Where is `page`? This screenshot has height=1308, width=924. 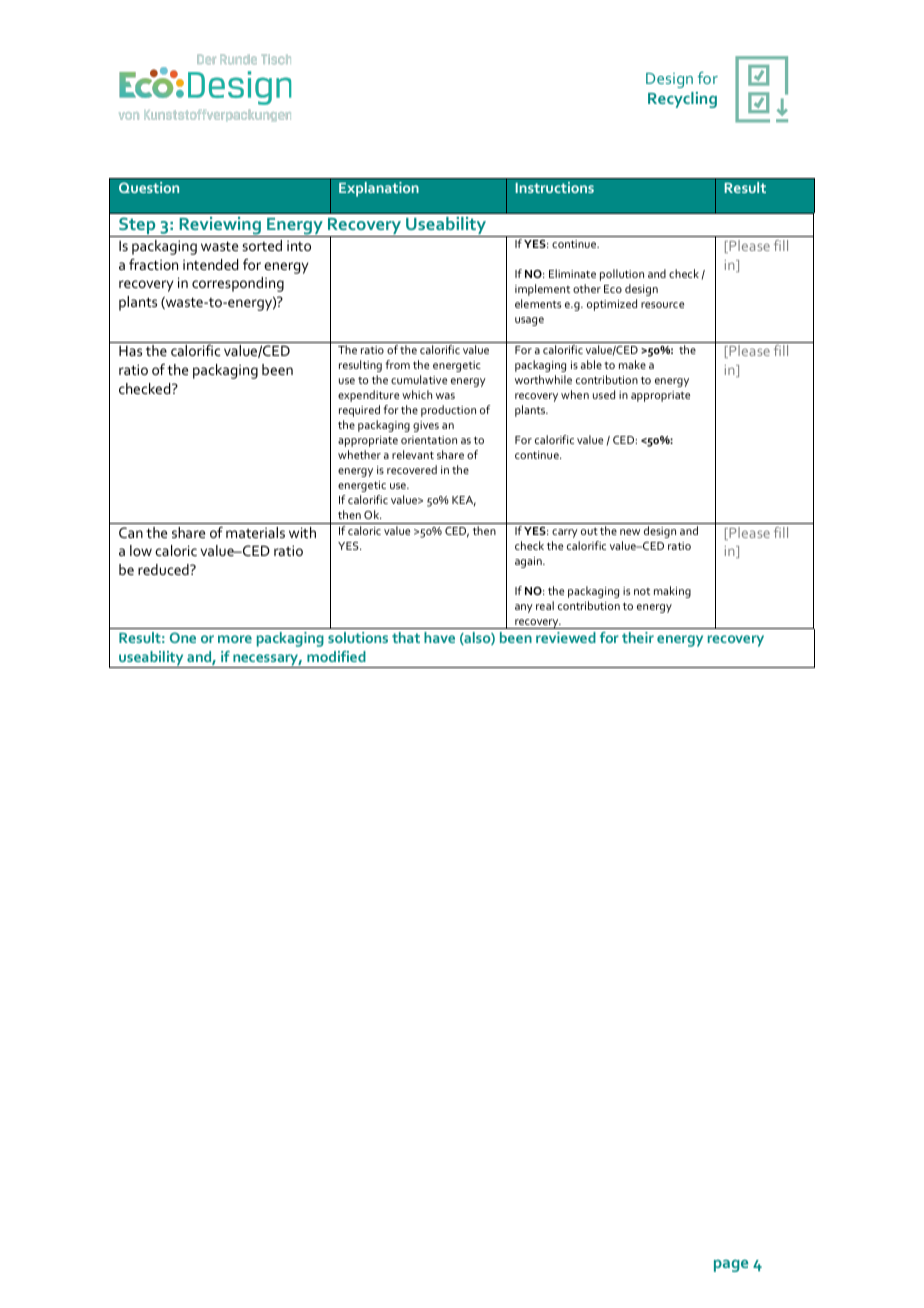
page is located at coordinates (731, 1265).
